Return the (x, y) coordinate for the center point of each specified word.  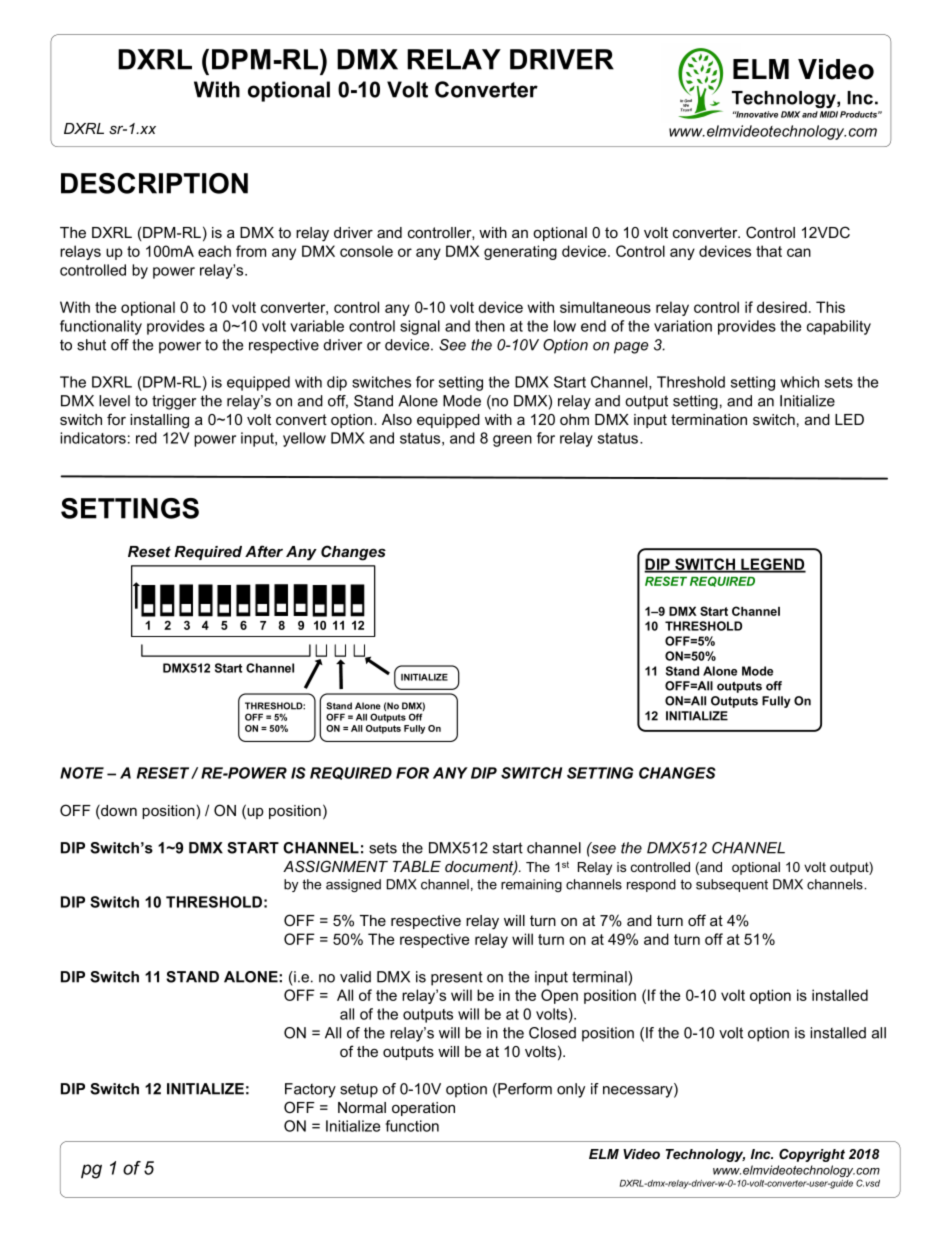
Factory (310, 1090)
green (512, 441)
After (264, 551)
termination (709, 419)
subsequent (732, 885)
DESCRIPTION (154, 183)
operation (423, 1109)
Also (397, 419)
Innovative (756, 114)
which (799, 382)
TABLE (417, 866)
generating (520, 252)
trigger (174, 402)
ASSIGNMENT (335, 866)
